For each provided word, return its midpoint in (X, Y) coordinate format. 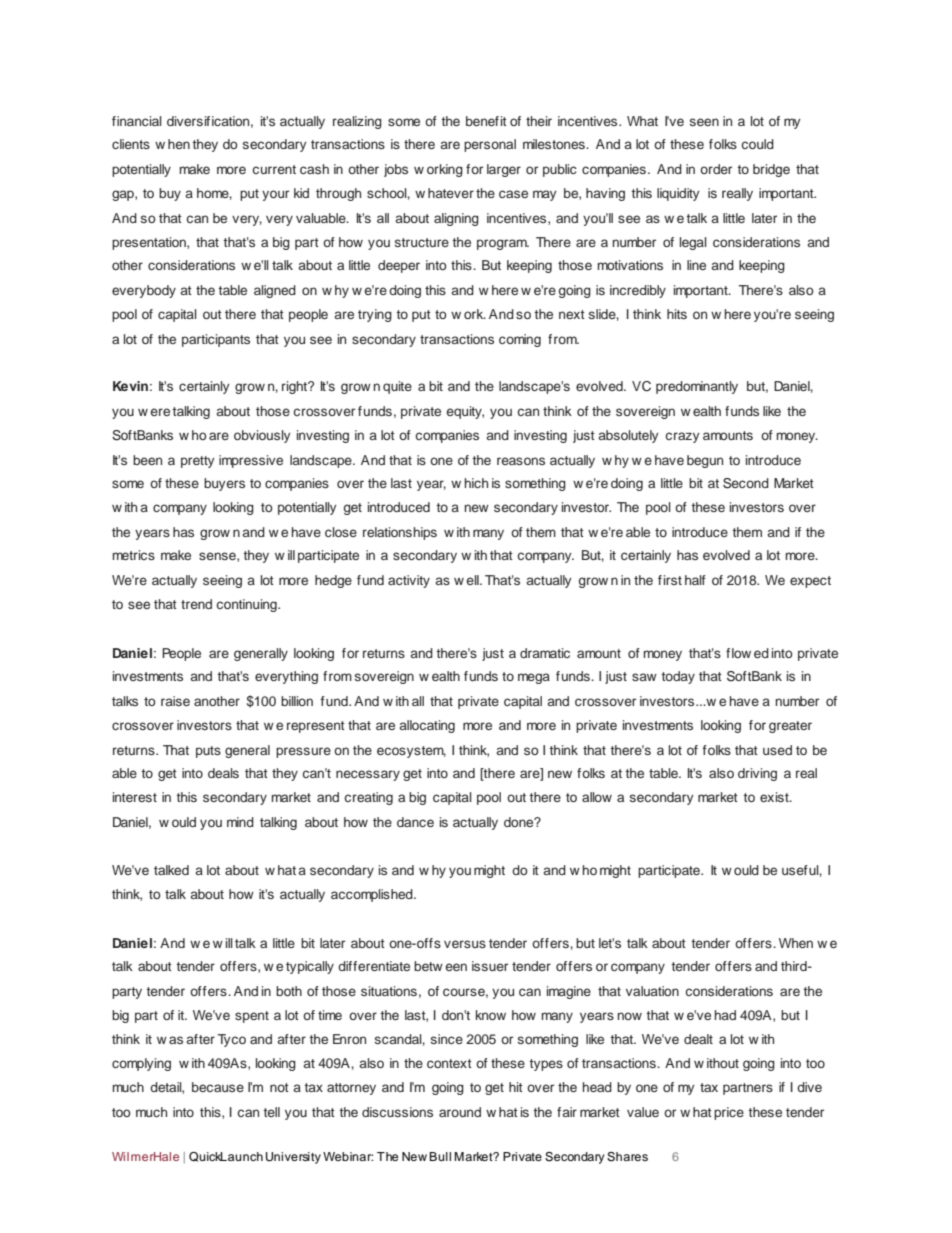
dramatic (545, 653)
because (218, 1087)
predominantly (697, 387)
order (716, 169)
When (796, 943)
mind (240, 822)
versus (465, 944)
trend (196, 604)
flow (738, 653)
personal (490, 145)
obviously (262, 436)
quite (397, 387)
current (274, 169)
